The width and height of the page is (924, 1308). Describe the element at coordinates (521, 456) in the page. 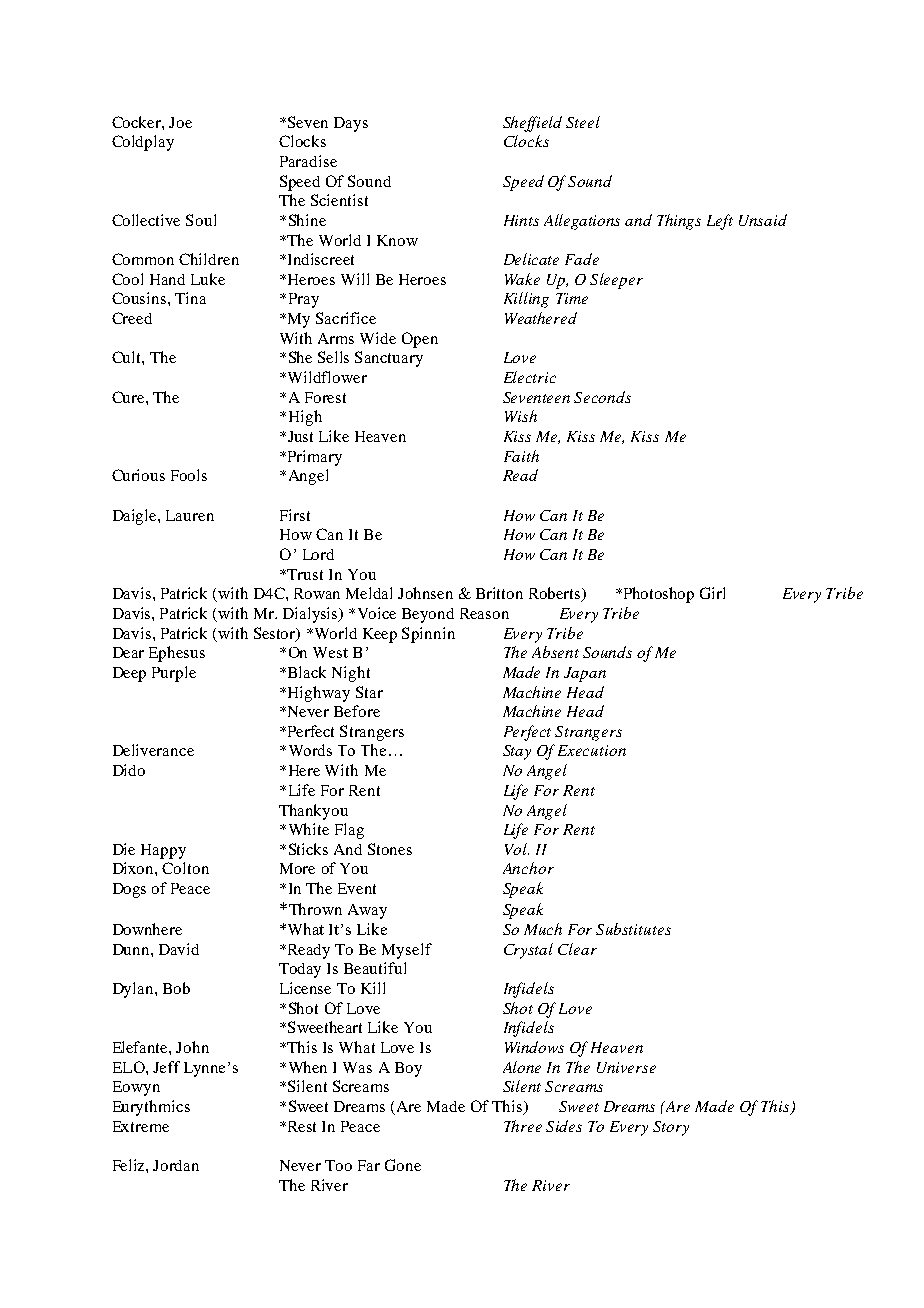

I see `Faith` at that location.
